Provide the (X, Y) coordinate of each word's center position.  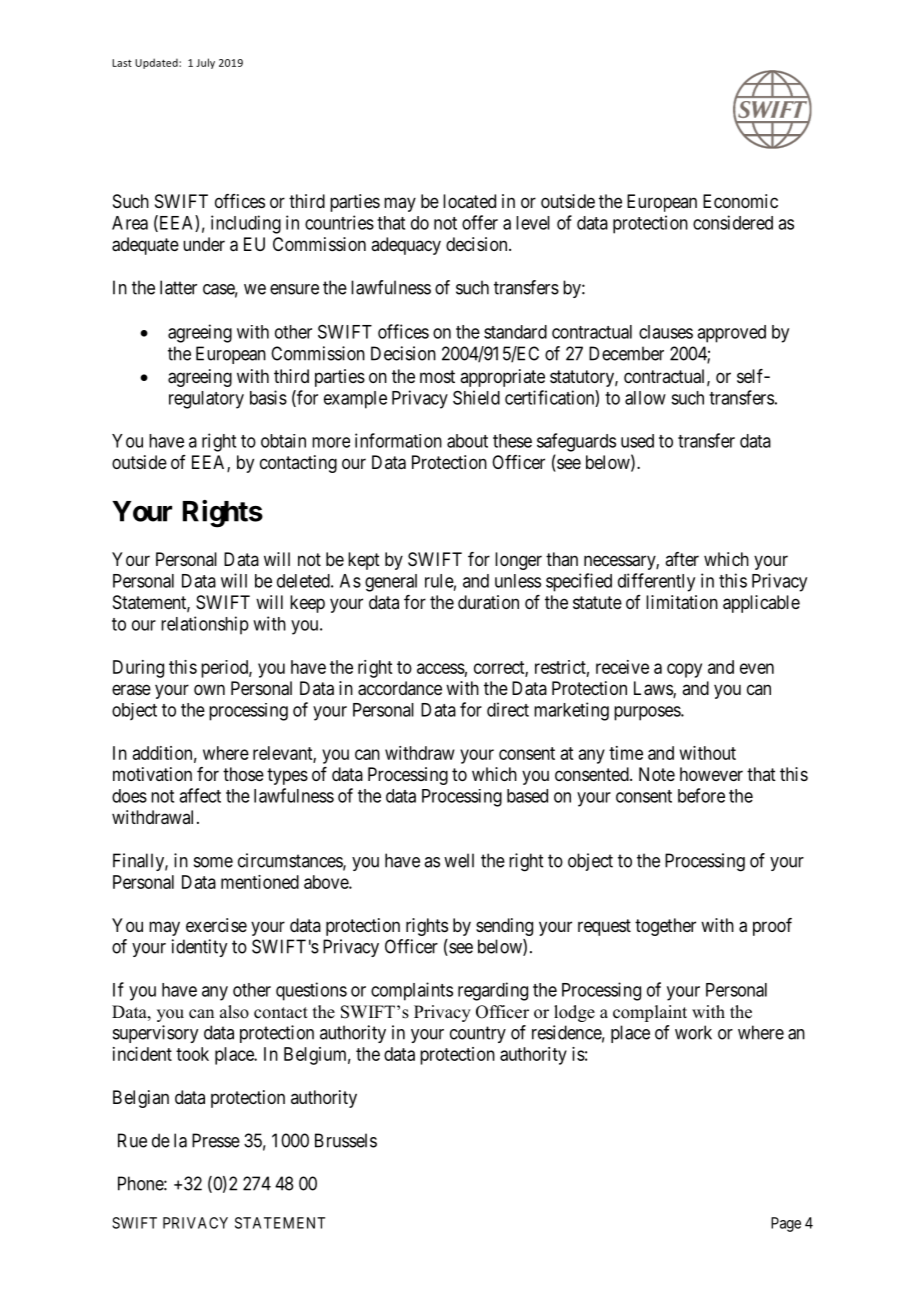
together (665, 927)
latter (178, 287)
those (243, 774)
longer (518, 561)
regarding (493, 991)
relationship (205, 625)
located (469, 201)
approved (731, 334)
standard (515, 332)
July (205, 63)
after (682, 559)
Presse (216, 1140)
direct (508, 709)
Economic (740, 201)
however (711, 774)
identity (199, 948)
